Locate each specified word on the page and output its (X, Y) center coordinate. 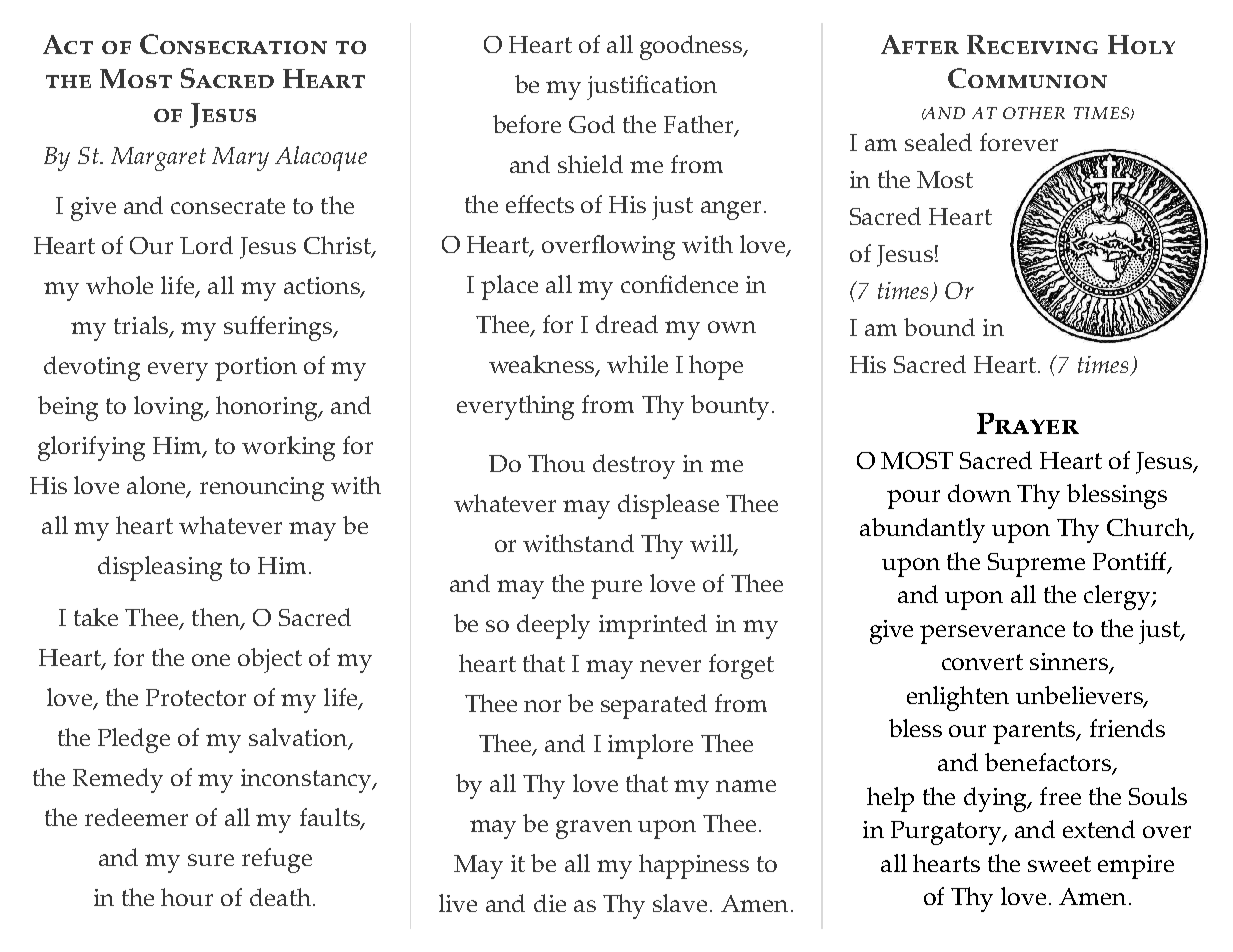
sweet (1059, 864)
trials (142, 326)
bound (939, 327)
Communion (1027, 78)
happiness (694, 866)
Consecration (233, 44)
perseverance (992, 634)
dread (627, 324)
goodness (692, 47)
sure (211, 860)
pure (616, 589)
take (96, 617)
